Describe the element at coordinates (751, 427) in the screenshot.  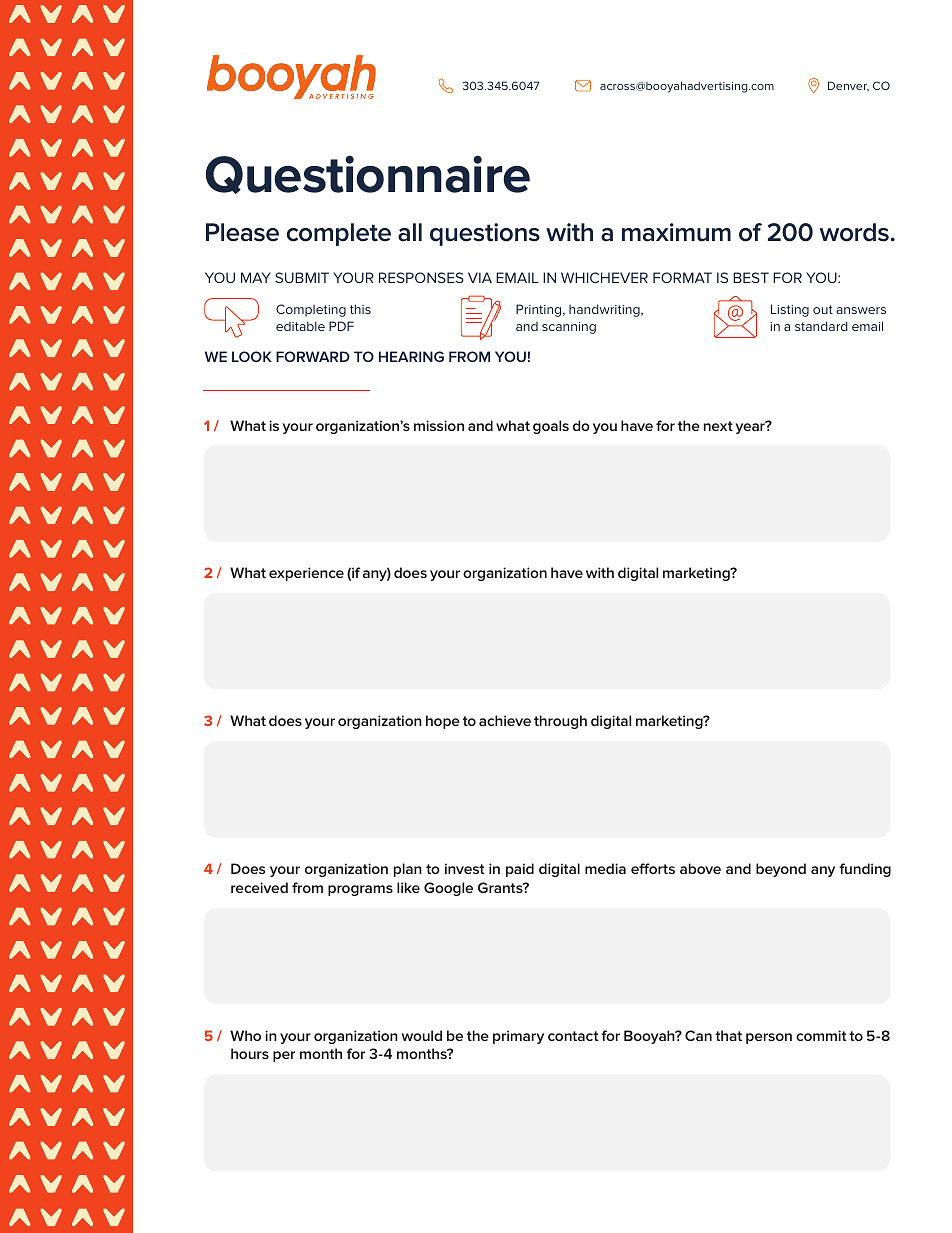
I see `year` at that location.
